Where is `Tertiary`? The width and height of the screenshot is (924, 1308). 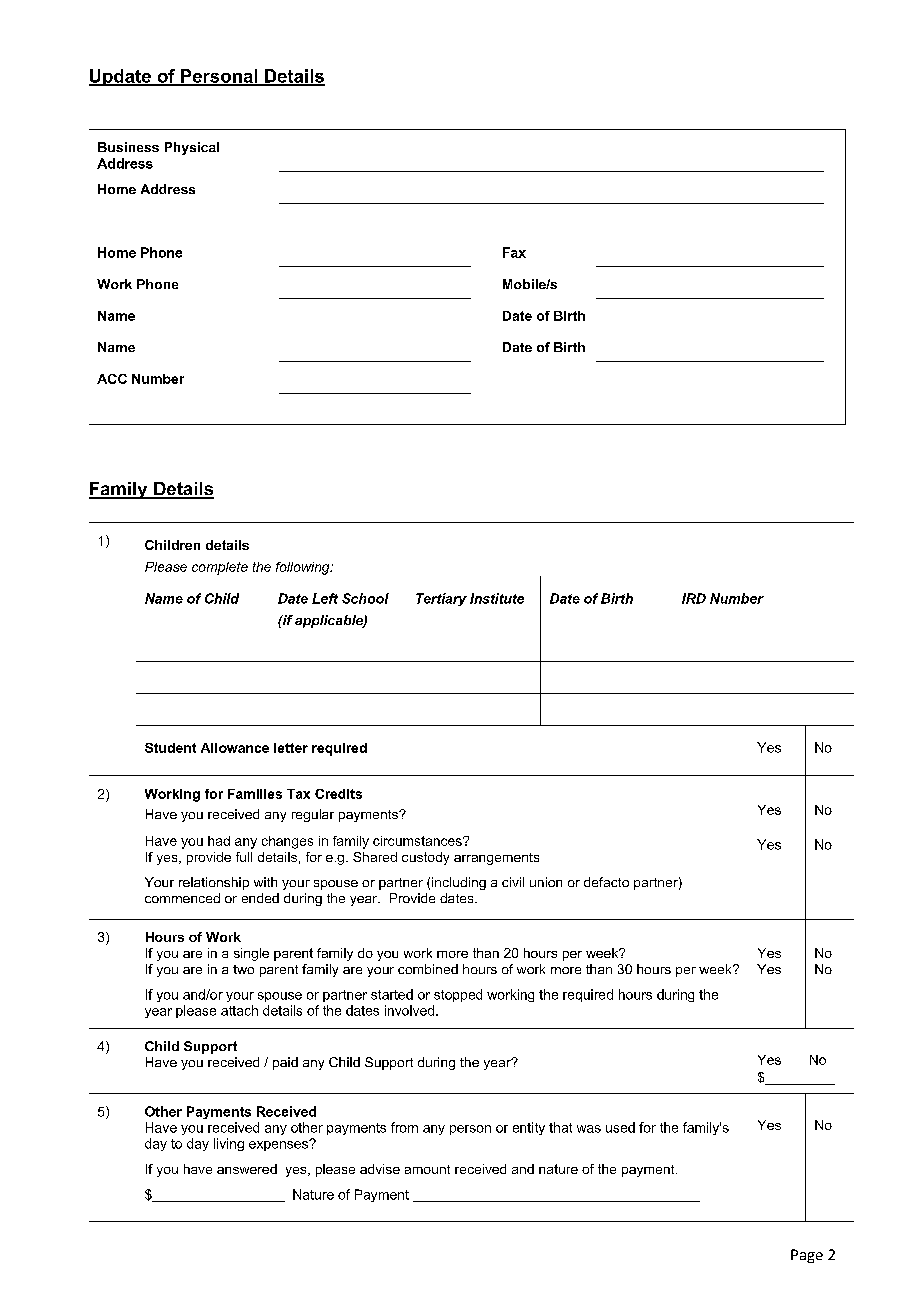
Tertiary is located at coordinates (441, 599).
